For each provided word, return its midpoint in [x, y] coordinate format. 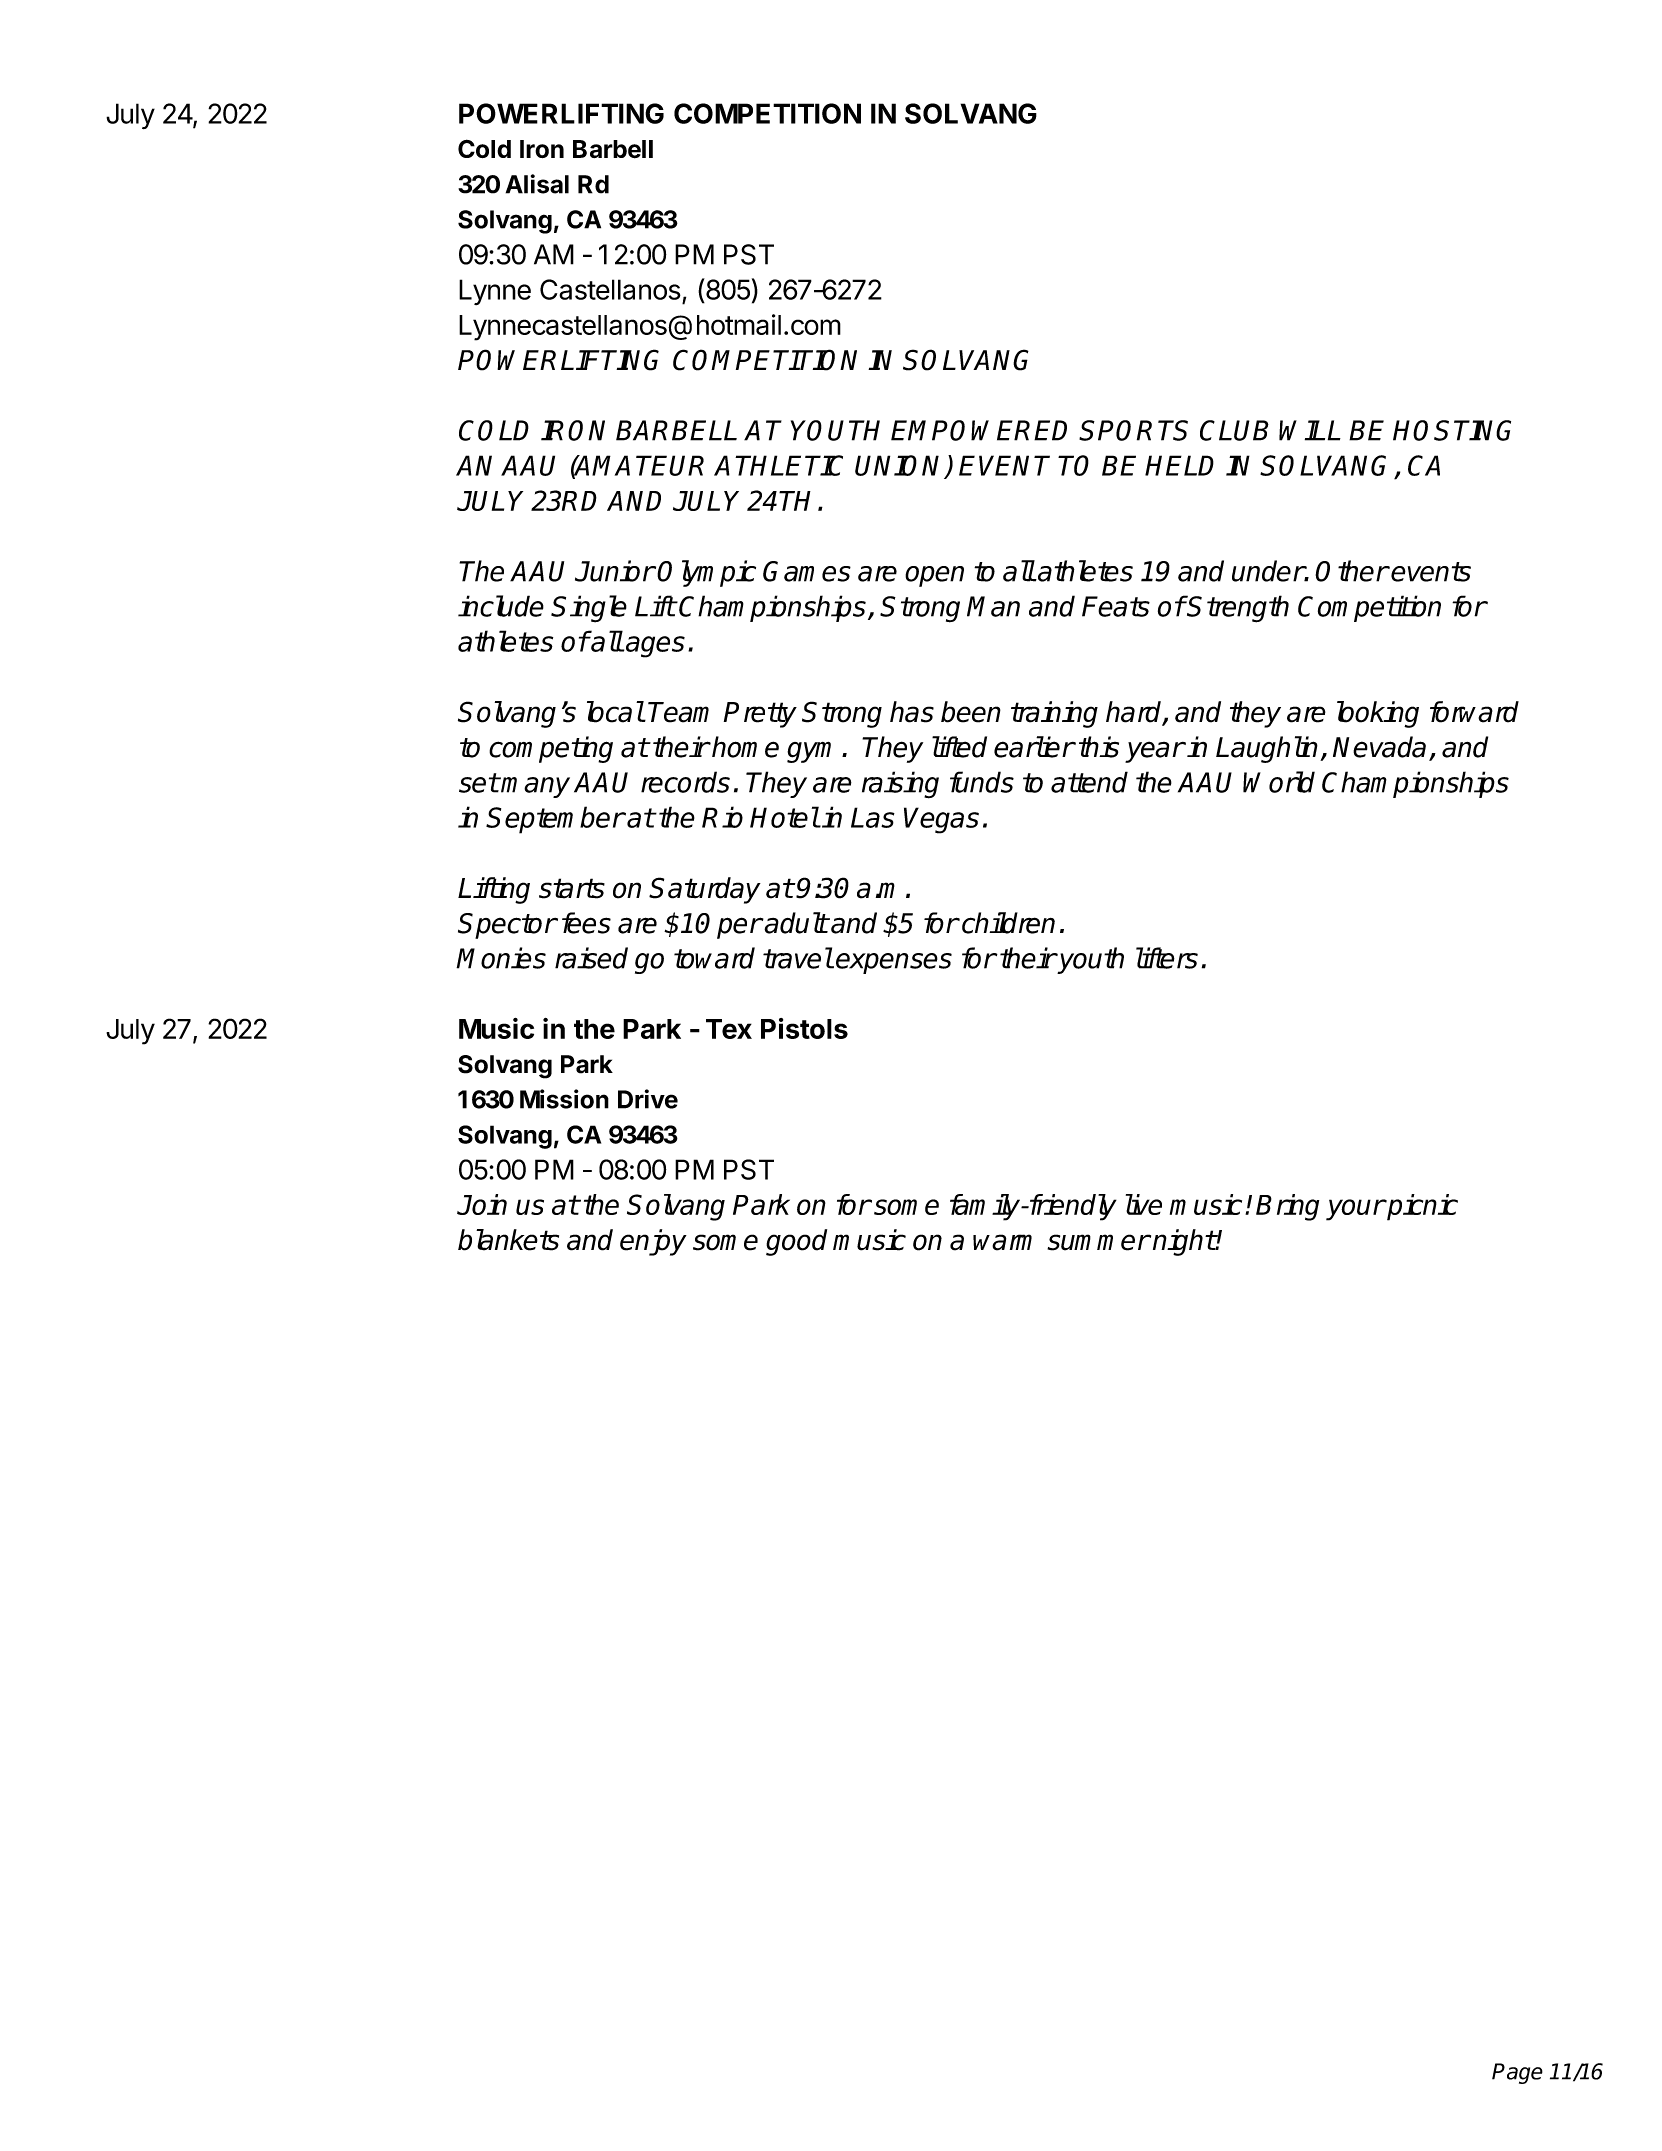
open [934, 576]
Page [1517, 2073]
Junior [615, 571]
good [796, 1242]
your [1355, 1210]
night [1184, 1242]
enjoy [653, 1242]
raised [591, 958]
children [1008, 923]
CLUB [1234, 430]
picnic [1421, 1207]
